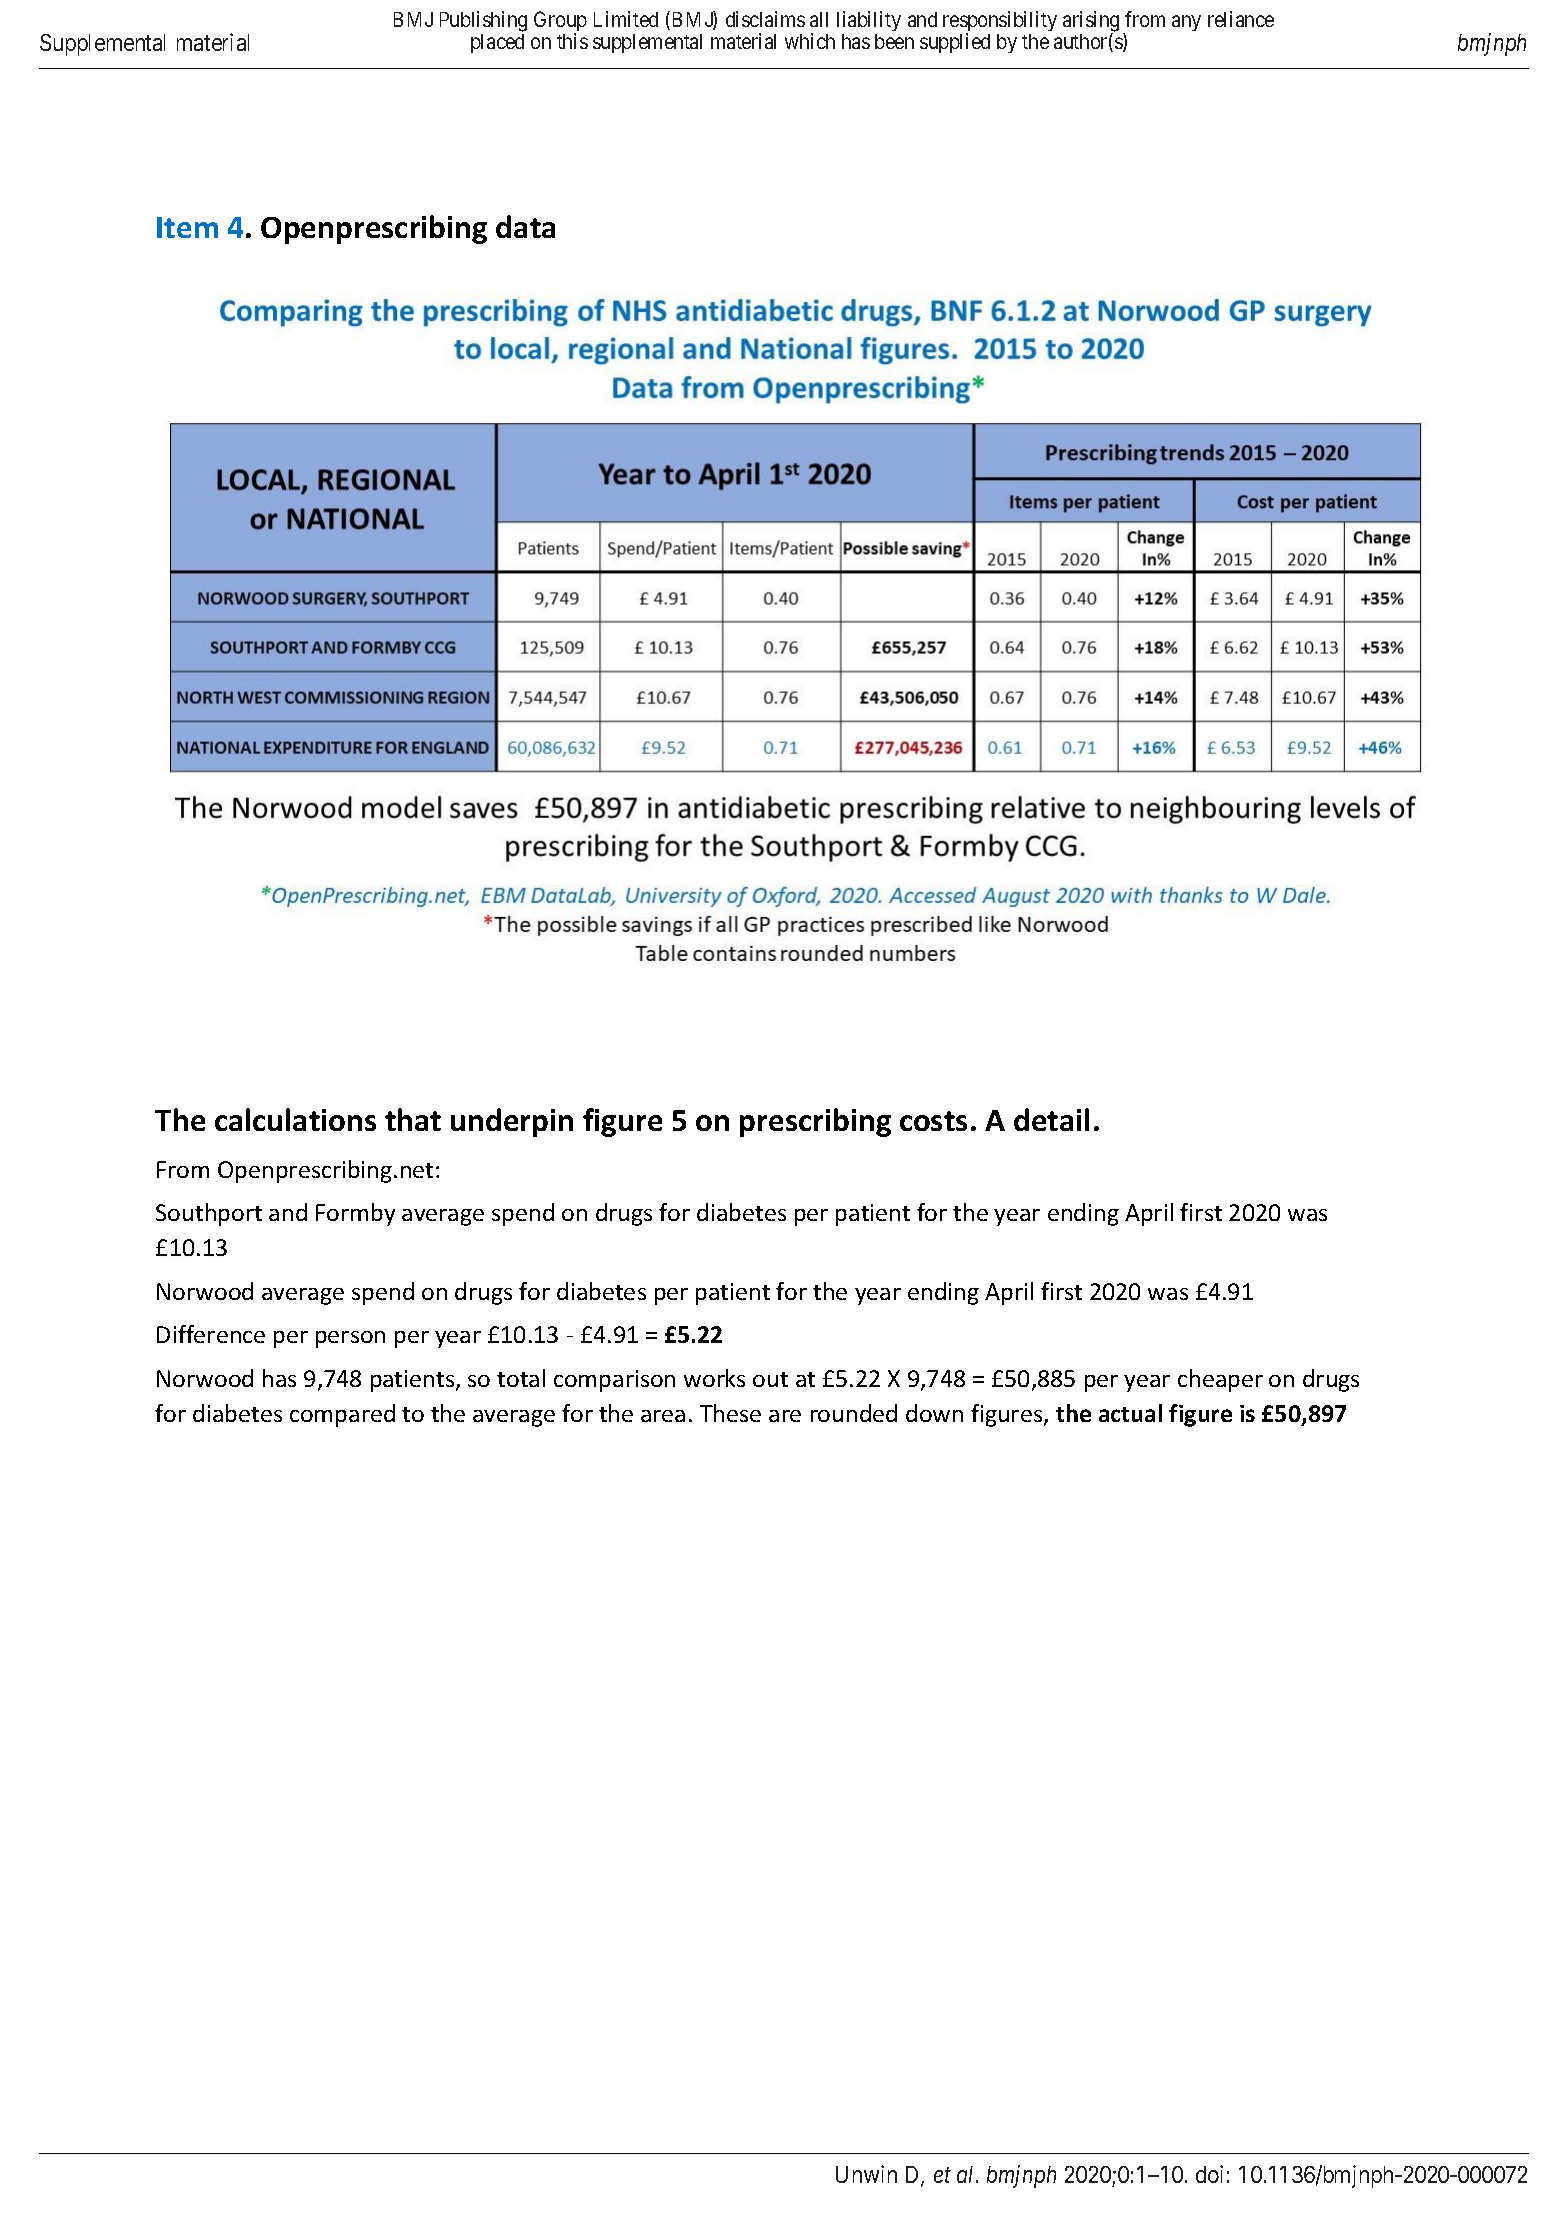 The width and height of the screenshot is (1568, 2218). I want to click on Unwin, so click(866, 2174).
